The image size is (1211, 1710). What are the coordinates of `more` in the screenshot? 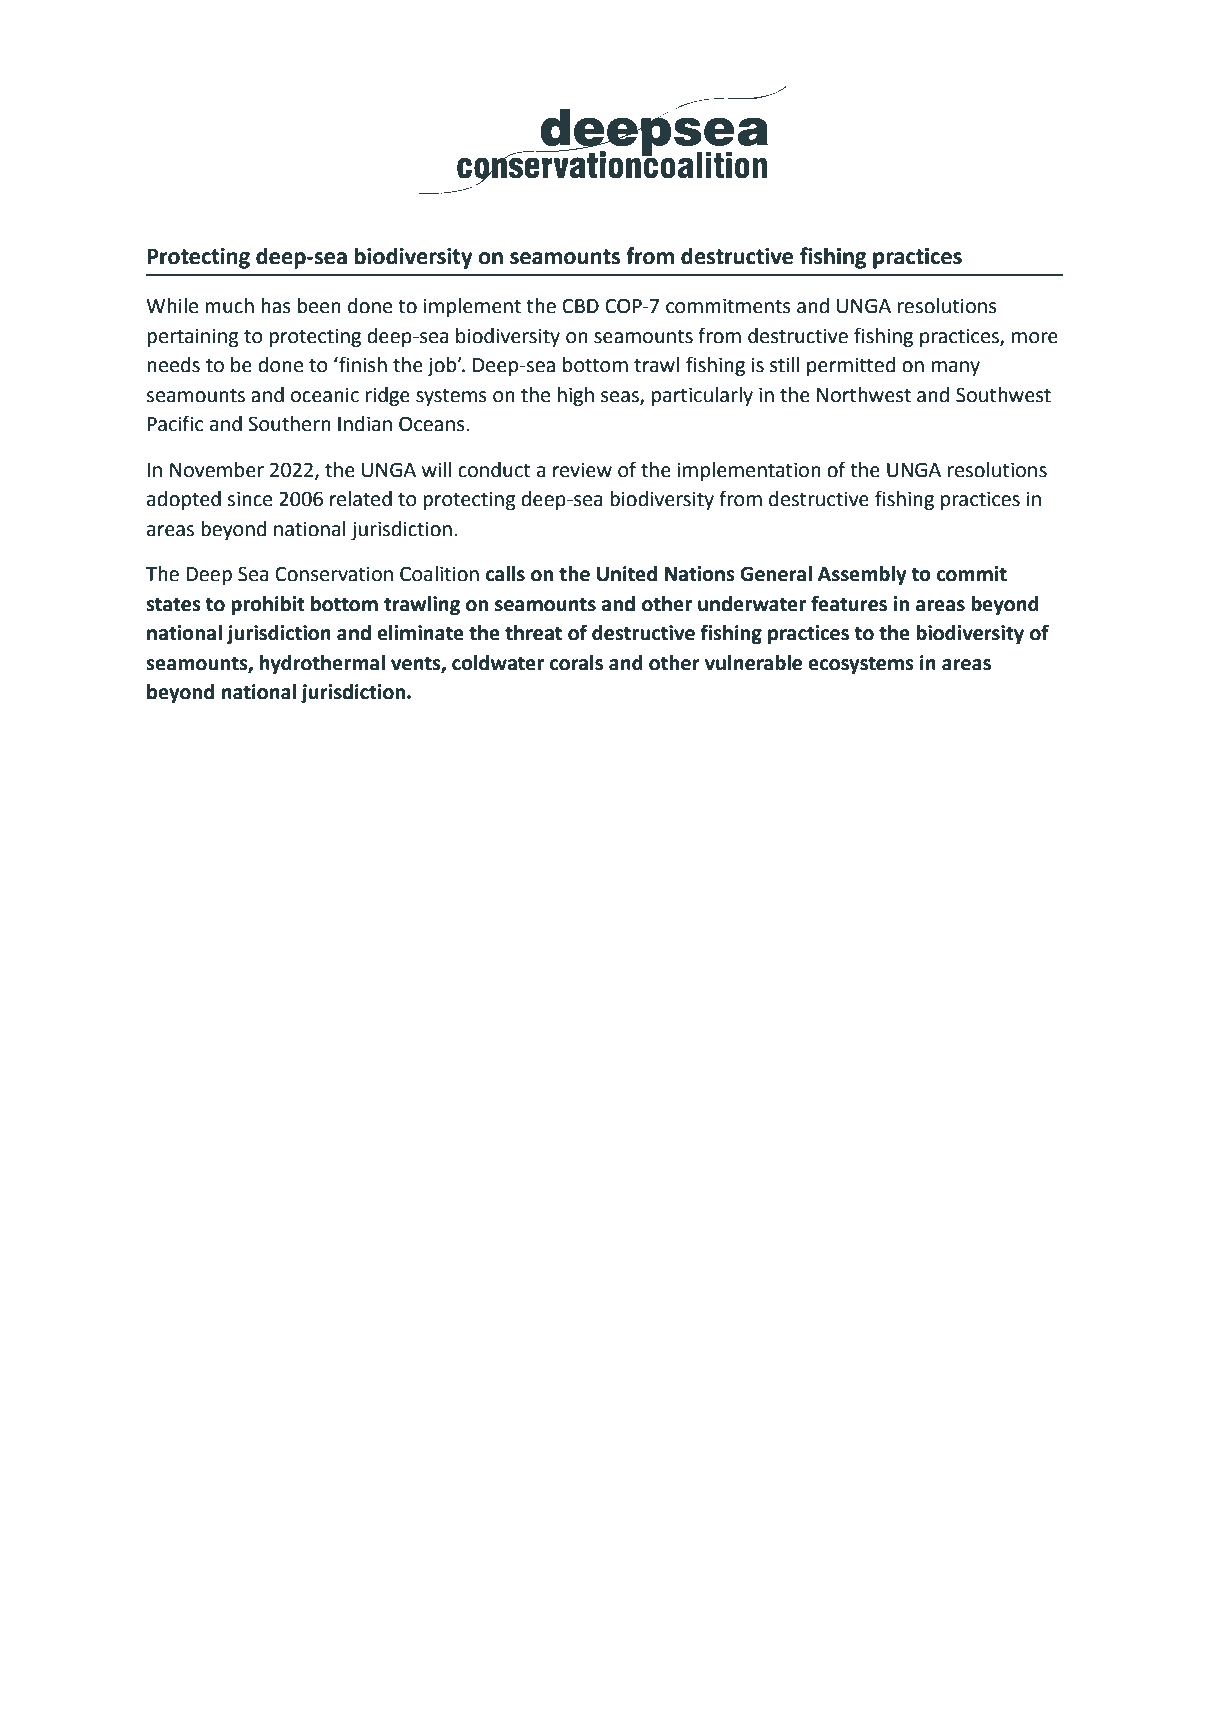 It's located at (1035, 338).
